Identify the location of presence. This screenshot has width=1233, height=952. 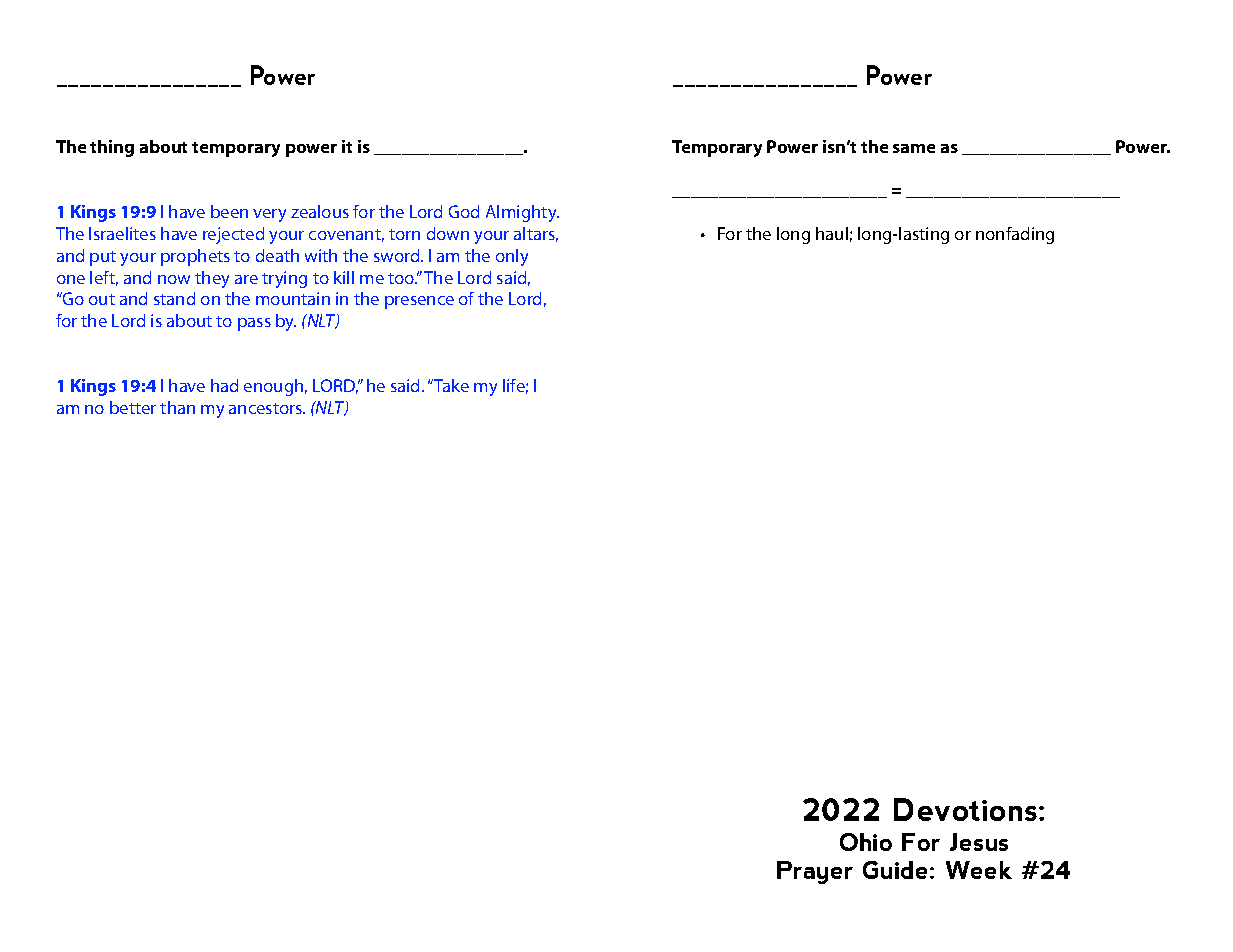
(419, 302).
